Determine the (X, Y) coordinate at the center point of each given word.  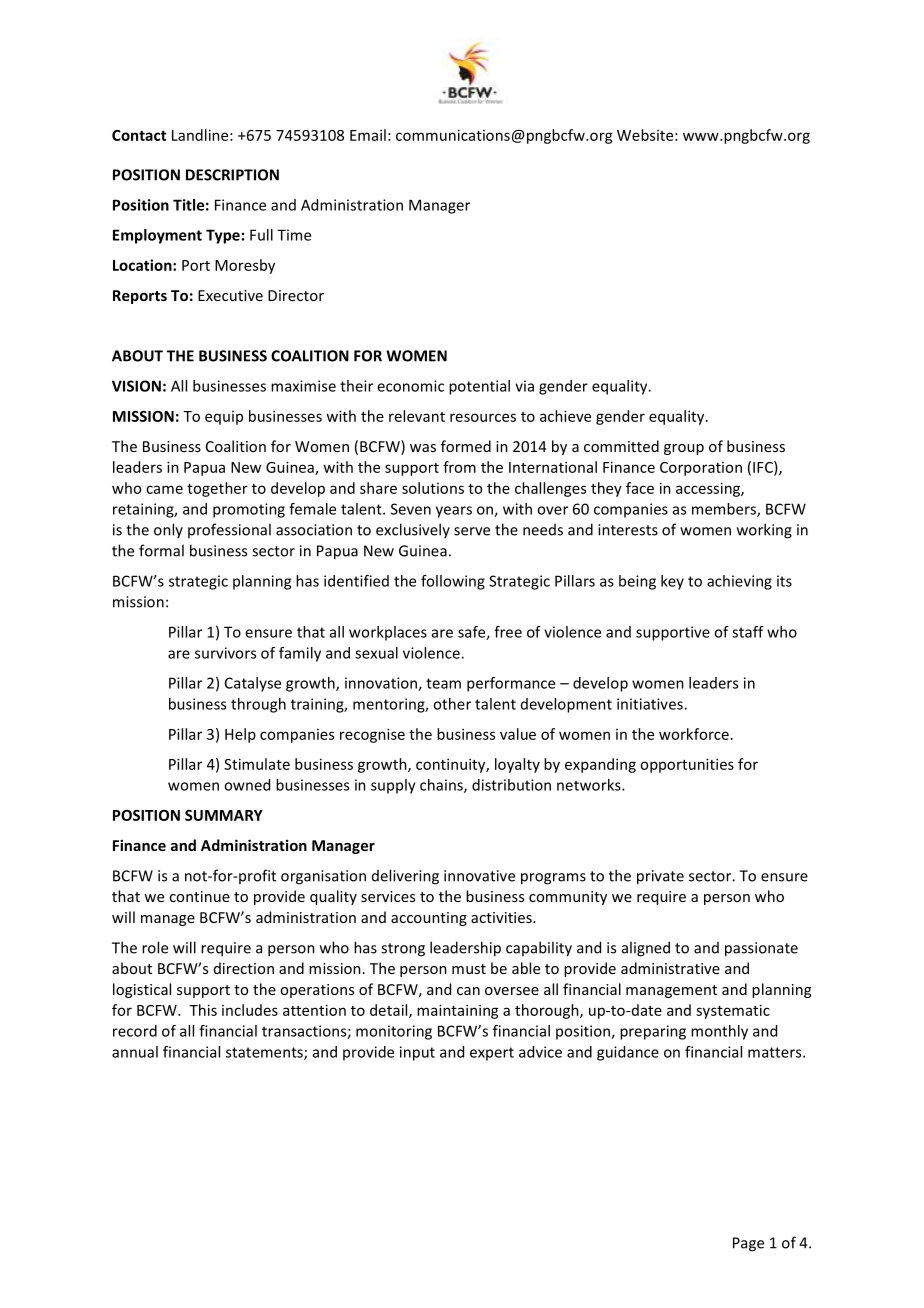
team (443, 683)
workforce (694, 734)
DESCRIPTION (232, 175)
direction (244, 968)
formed (466, 446)
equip (224, 418)
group (684, 449)
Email (368, 135)
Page (748, 1244)
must (469, 969)
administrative (670, 968)
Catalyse (253, 684)
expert (492, 1054)
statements (265, 1053)
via (524, 386)
